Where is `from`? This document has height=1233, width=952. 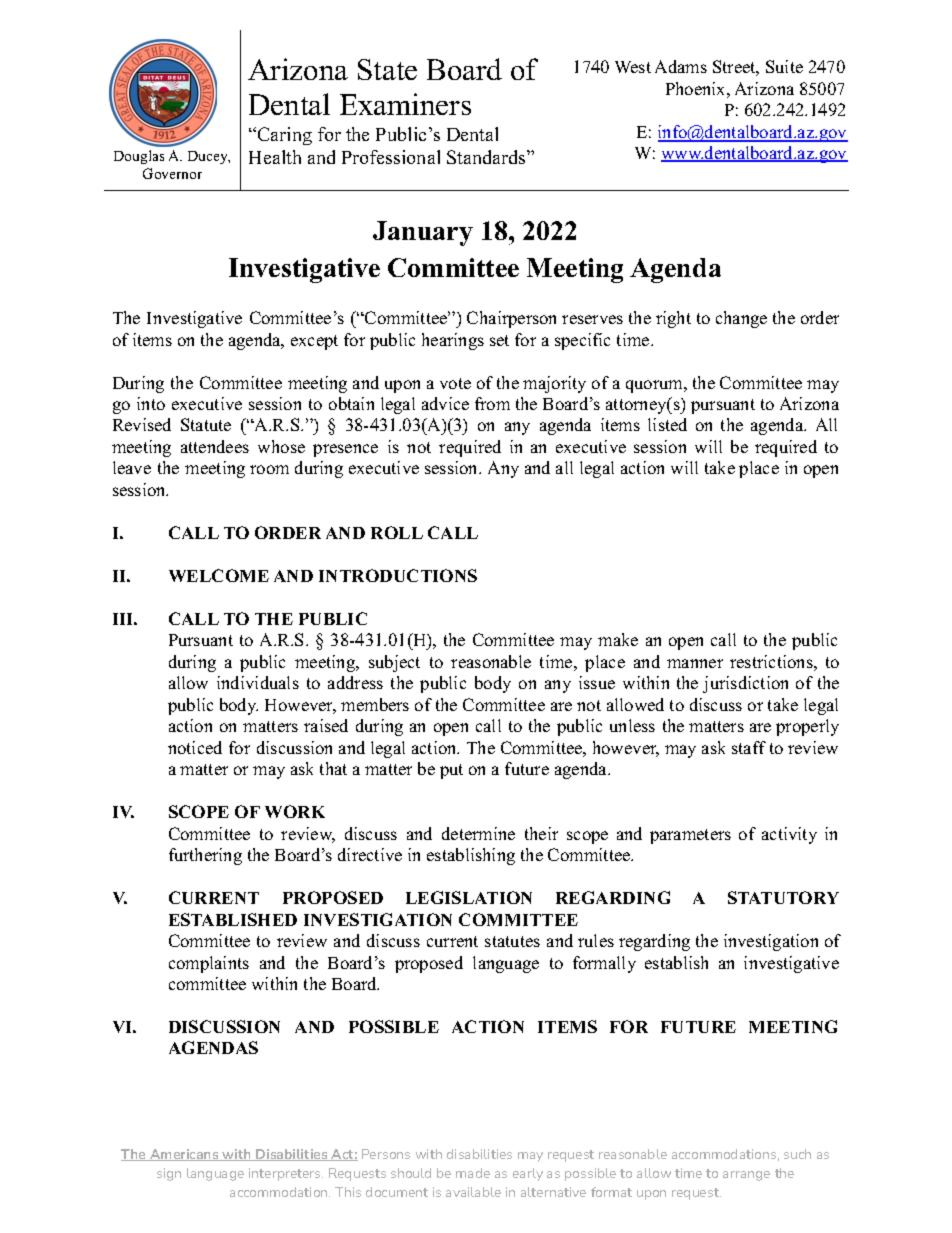
from is located at coordinates (492, 403).
